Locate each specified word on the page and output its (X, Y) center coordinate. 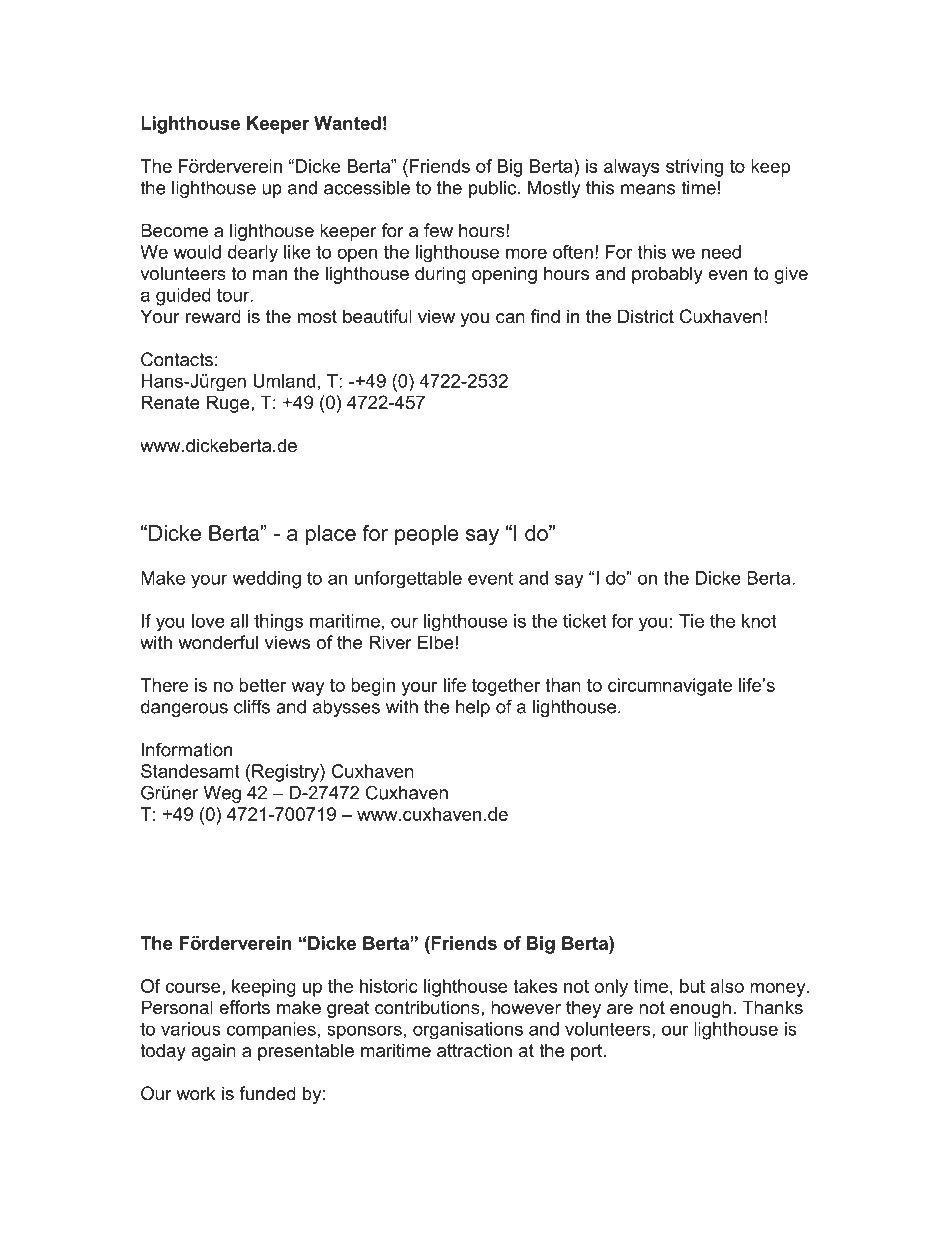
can (510, 318)
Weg (222, 794)
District (646, 316)
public (494, 189)
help (473, 708)
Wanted (347, 123)
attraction (474, 1050)
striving (694, 168)
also (727, 986)
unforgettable (408, 579)
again (213, 1052)
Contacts (177, 359)
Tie (691, 621)
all (239, 621)
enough (700, 1009)
